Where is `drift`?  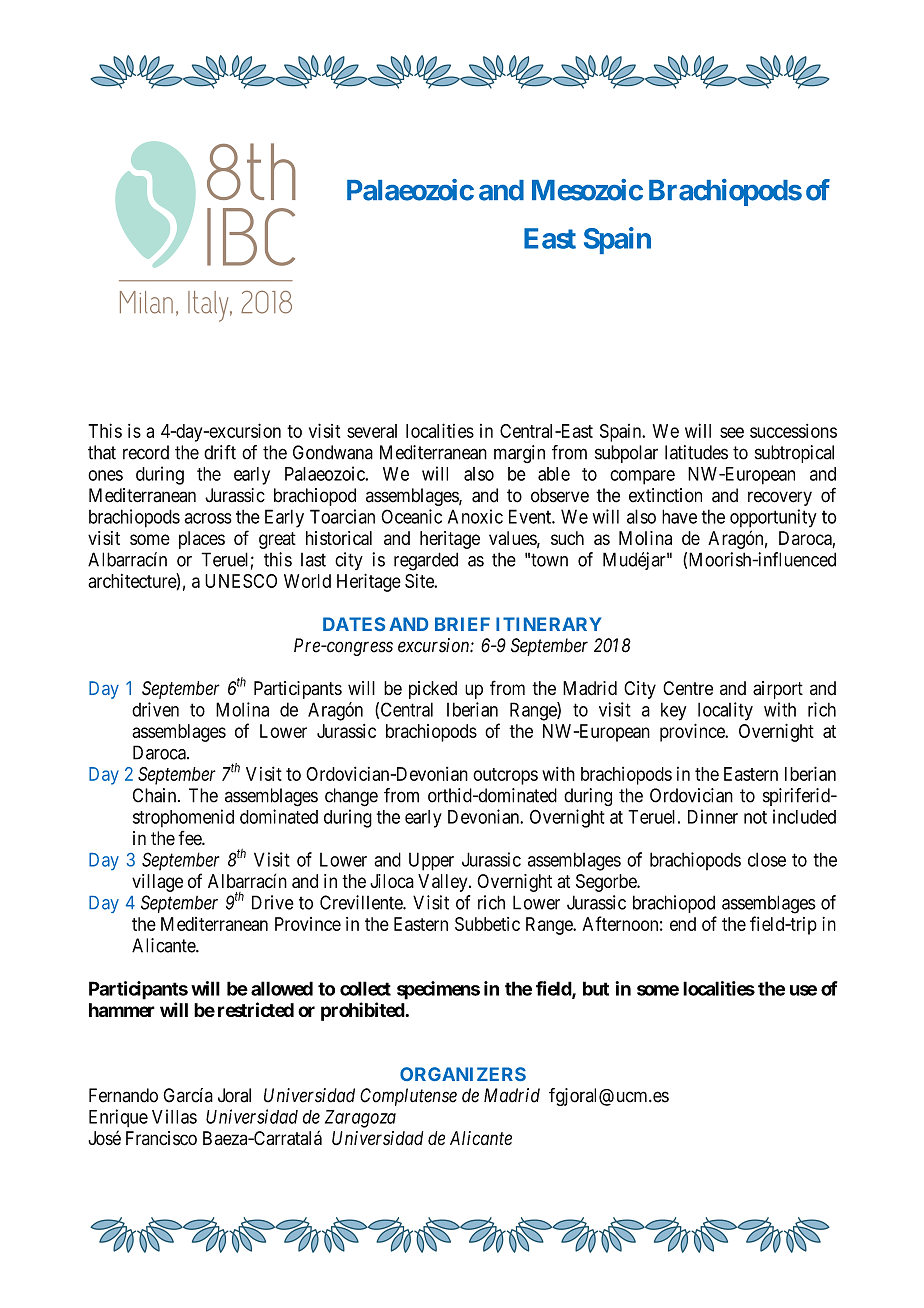
drift is located at coordinates (220, 452).
